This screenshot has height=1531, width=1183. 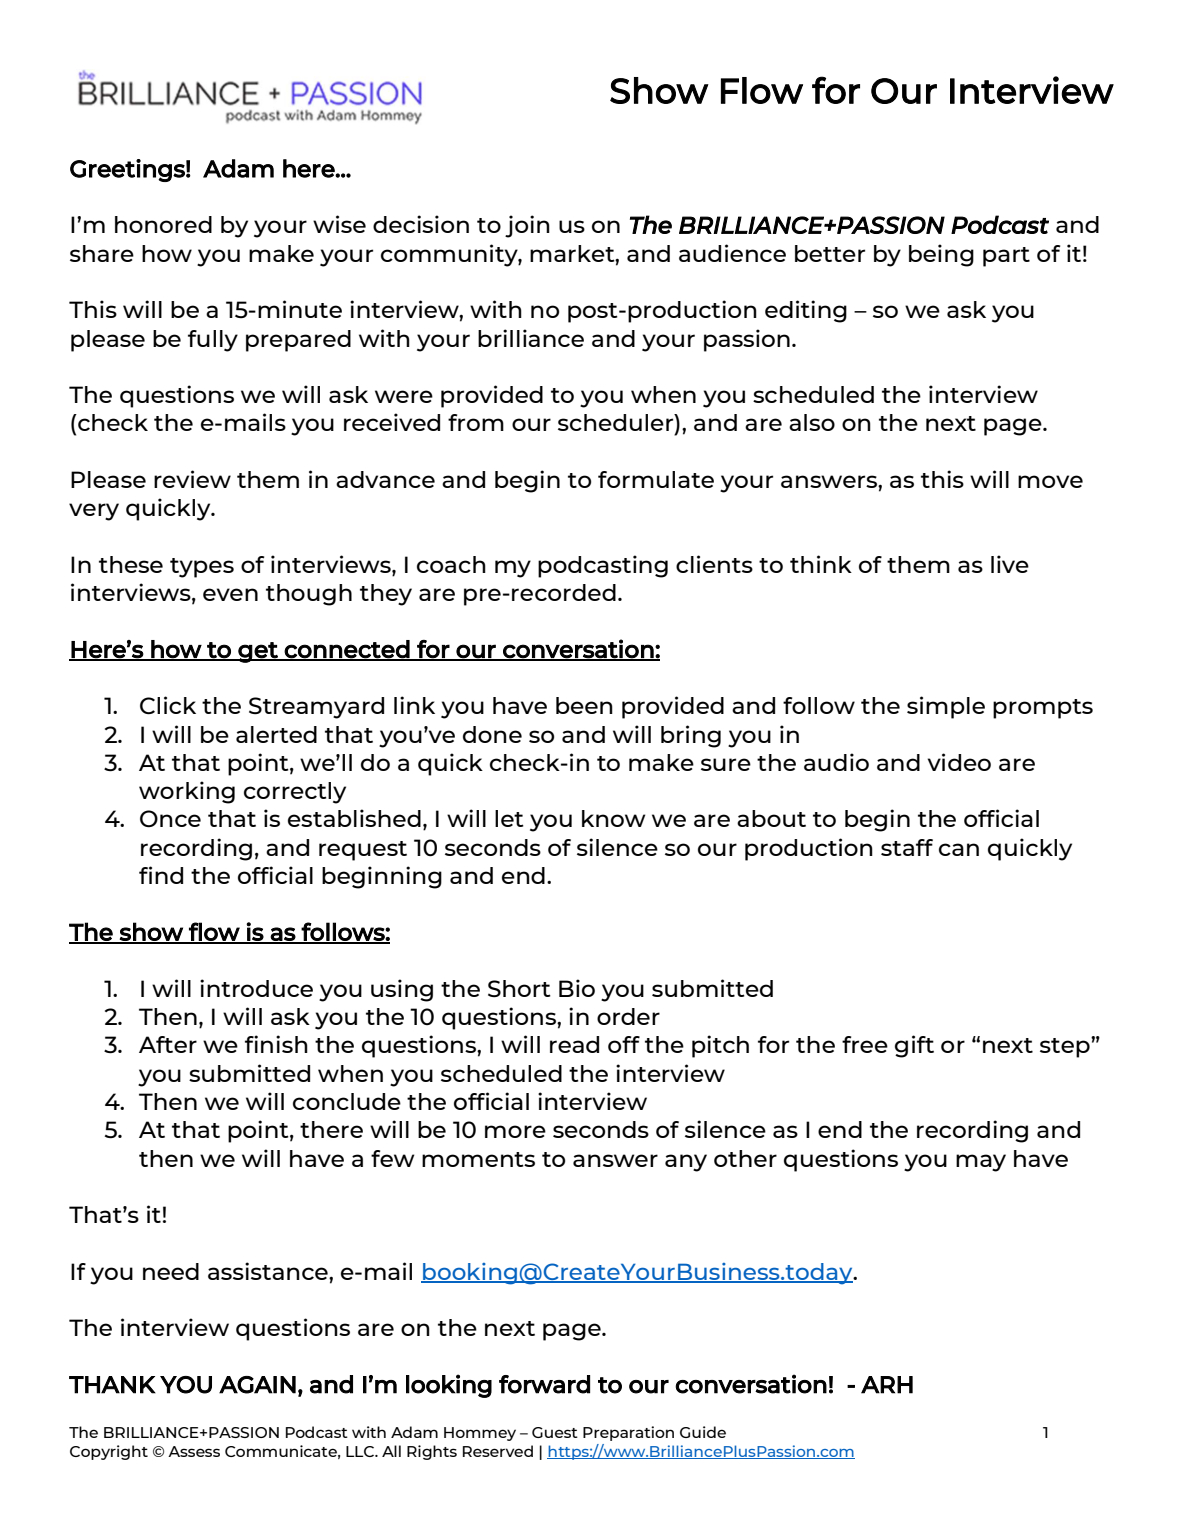 What do you see at coordinates (194, 1451) in the screenshot?
I see `Assess` at bounding box center [194, 1451].
